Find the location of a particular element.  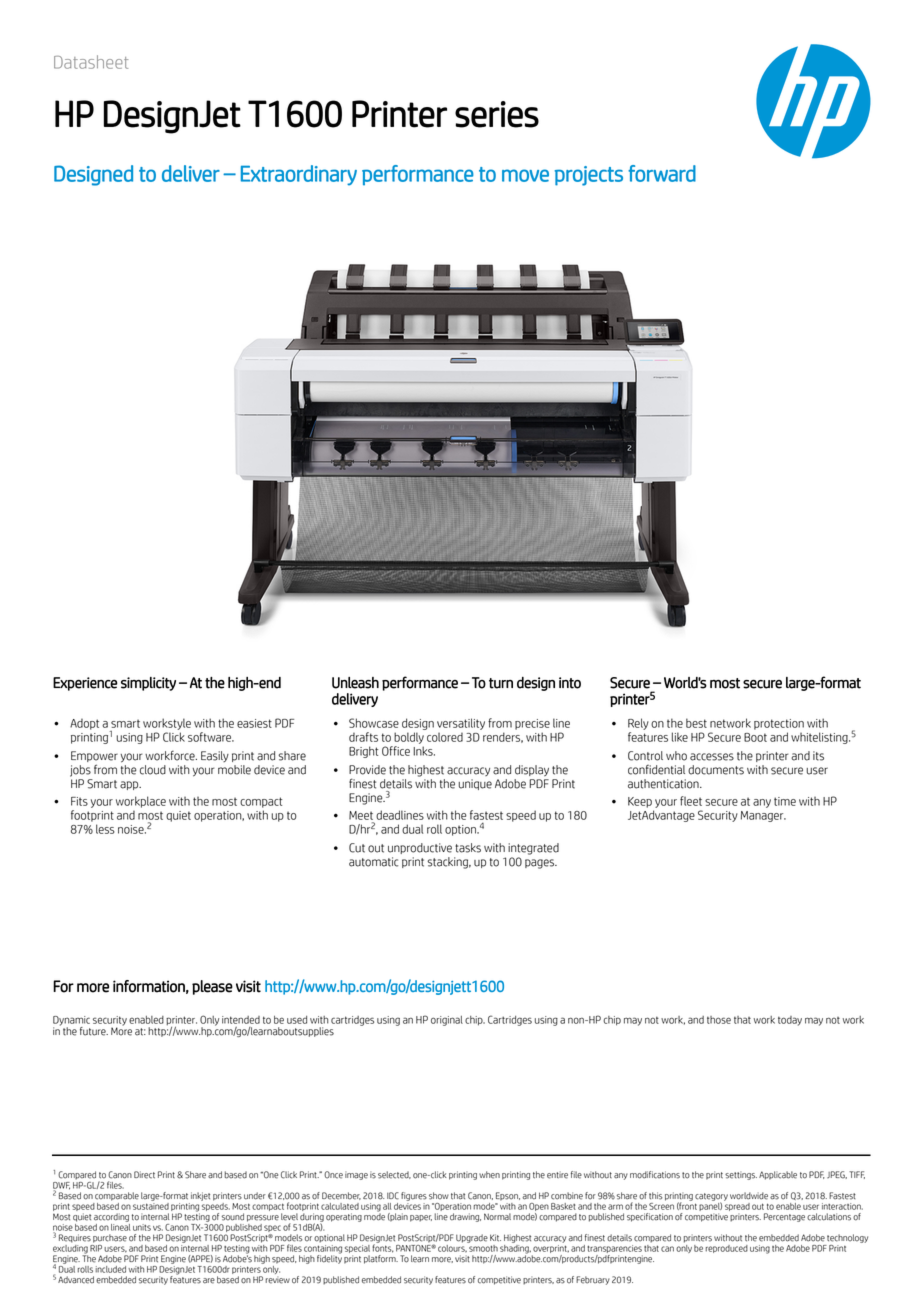

Upgrade is located at coordinates (472, 1238).
